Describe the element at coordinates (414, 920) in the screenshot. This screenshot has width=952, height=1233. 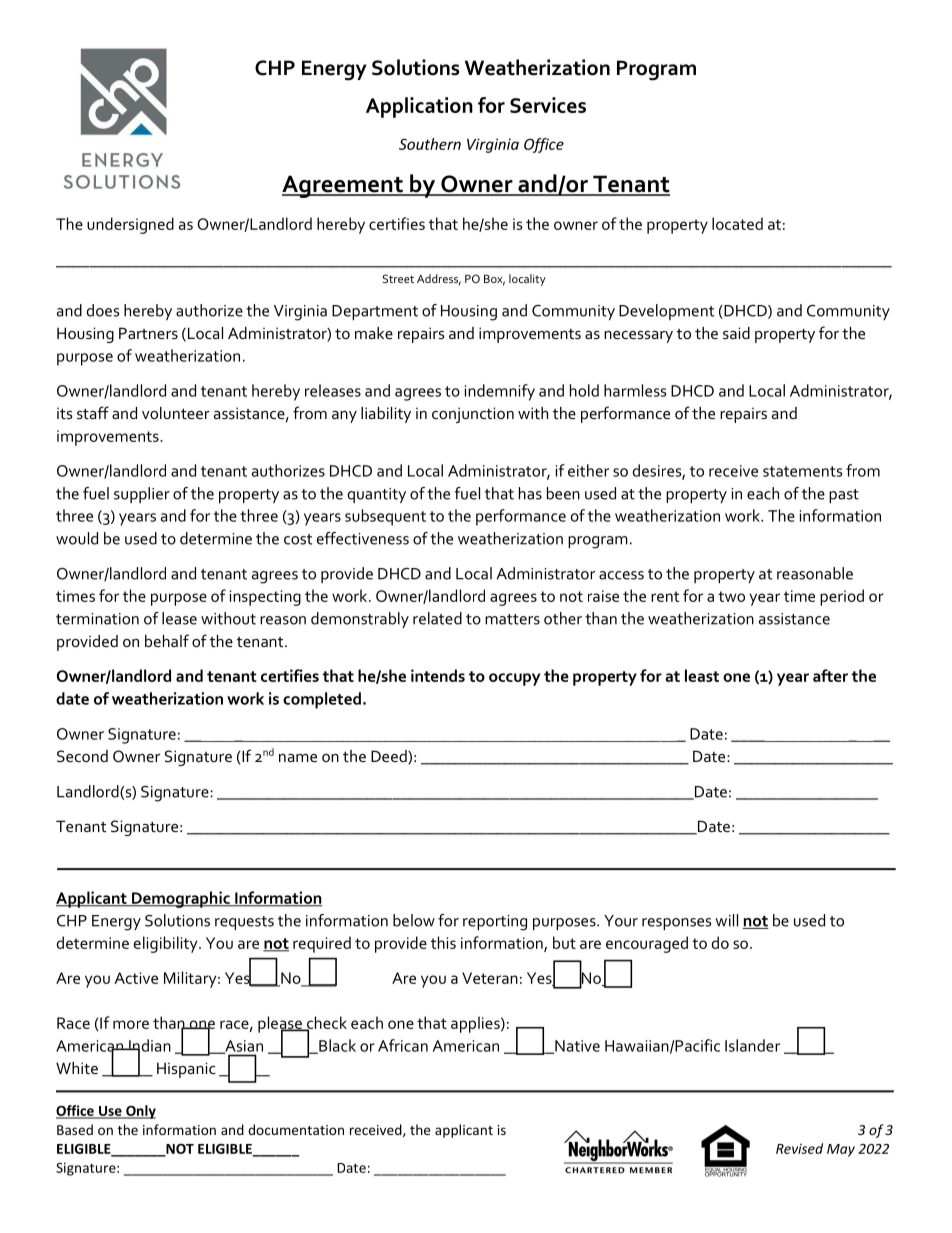
I see `below` at that location.
